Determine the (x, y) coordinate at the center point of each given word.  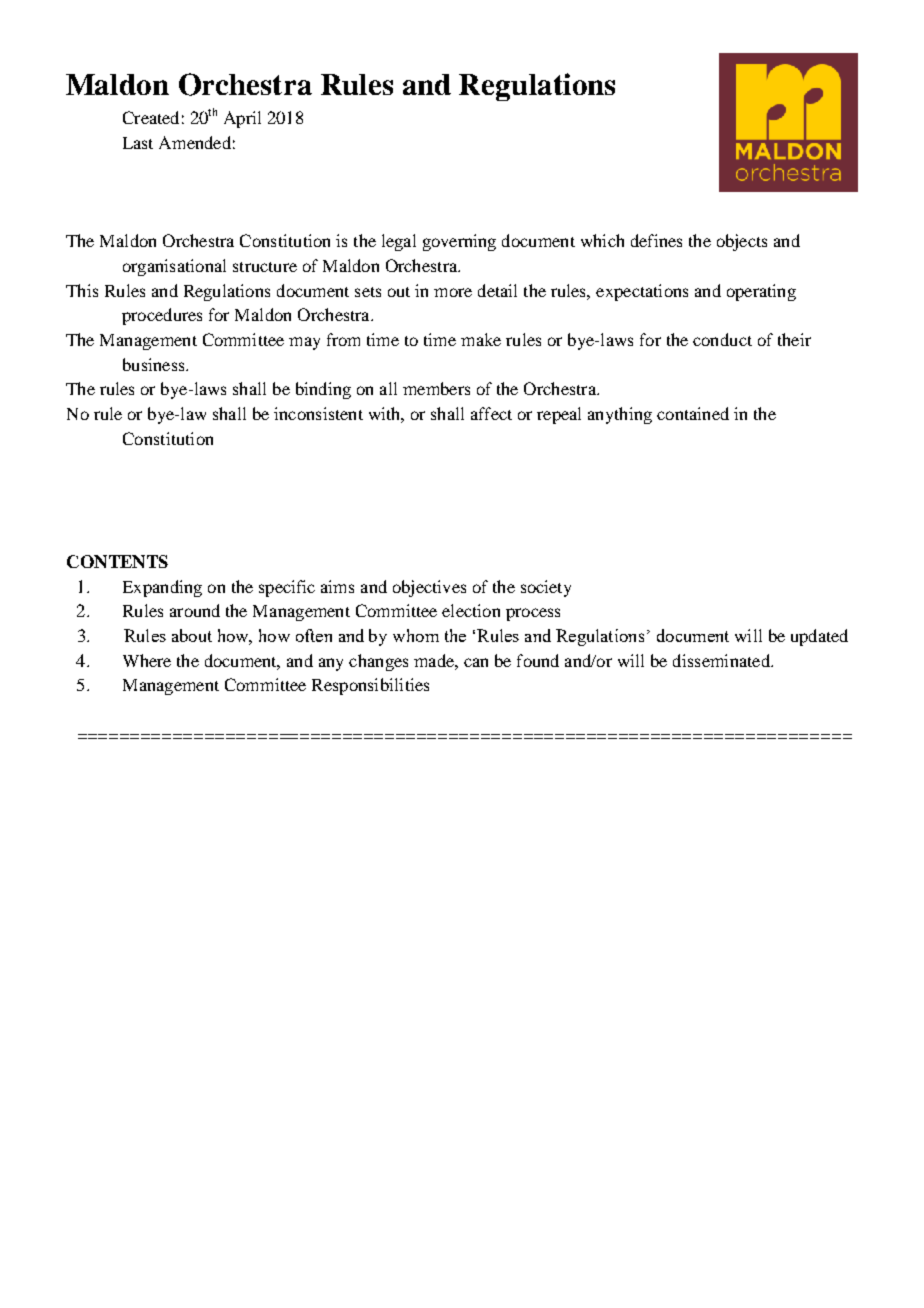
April (242, 119)
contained (693, 413)
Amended (195, 142)
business (155, 364)
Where (147, 660)
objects (742, 242)
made (435, 660)
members (436, 388)
